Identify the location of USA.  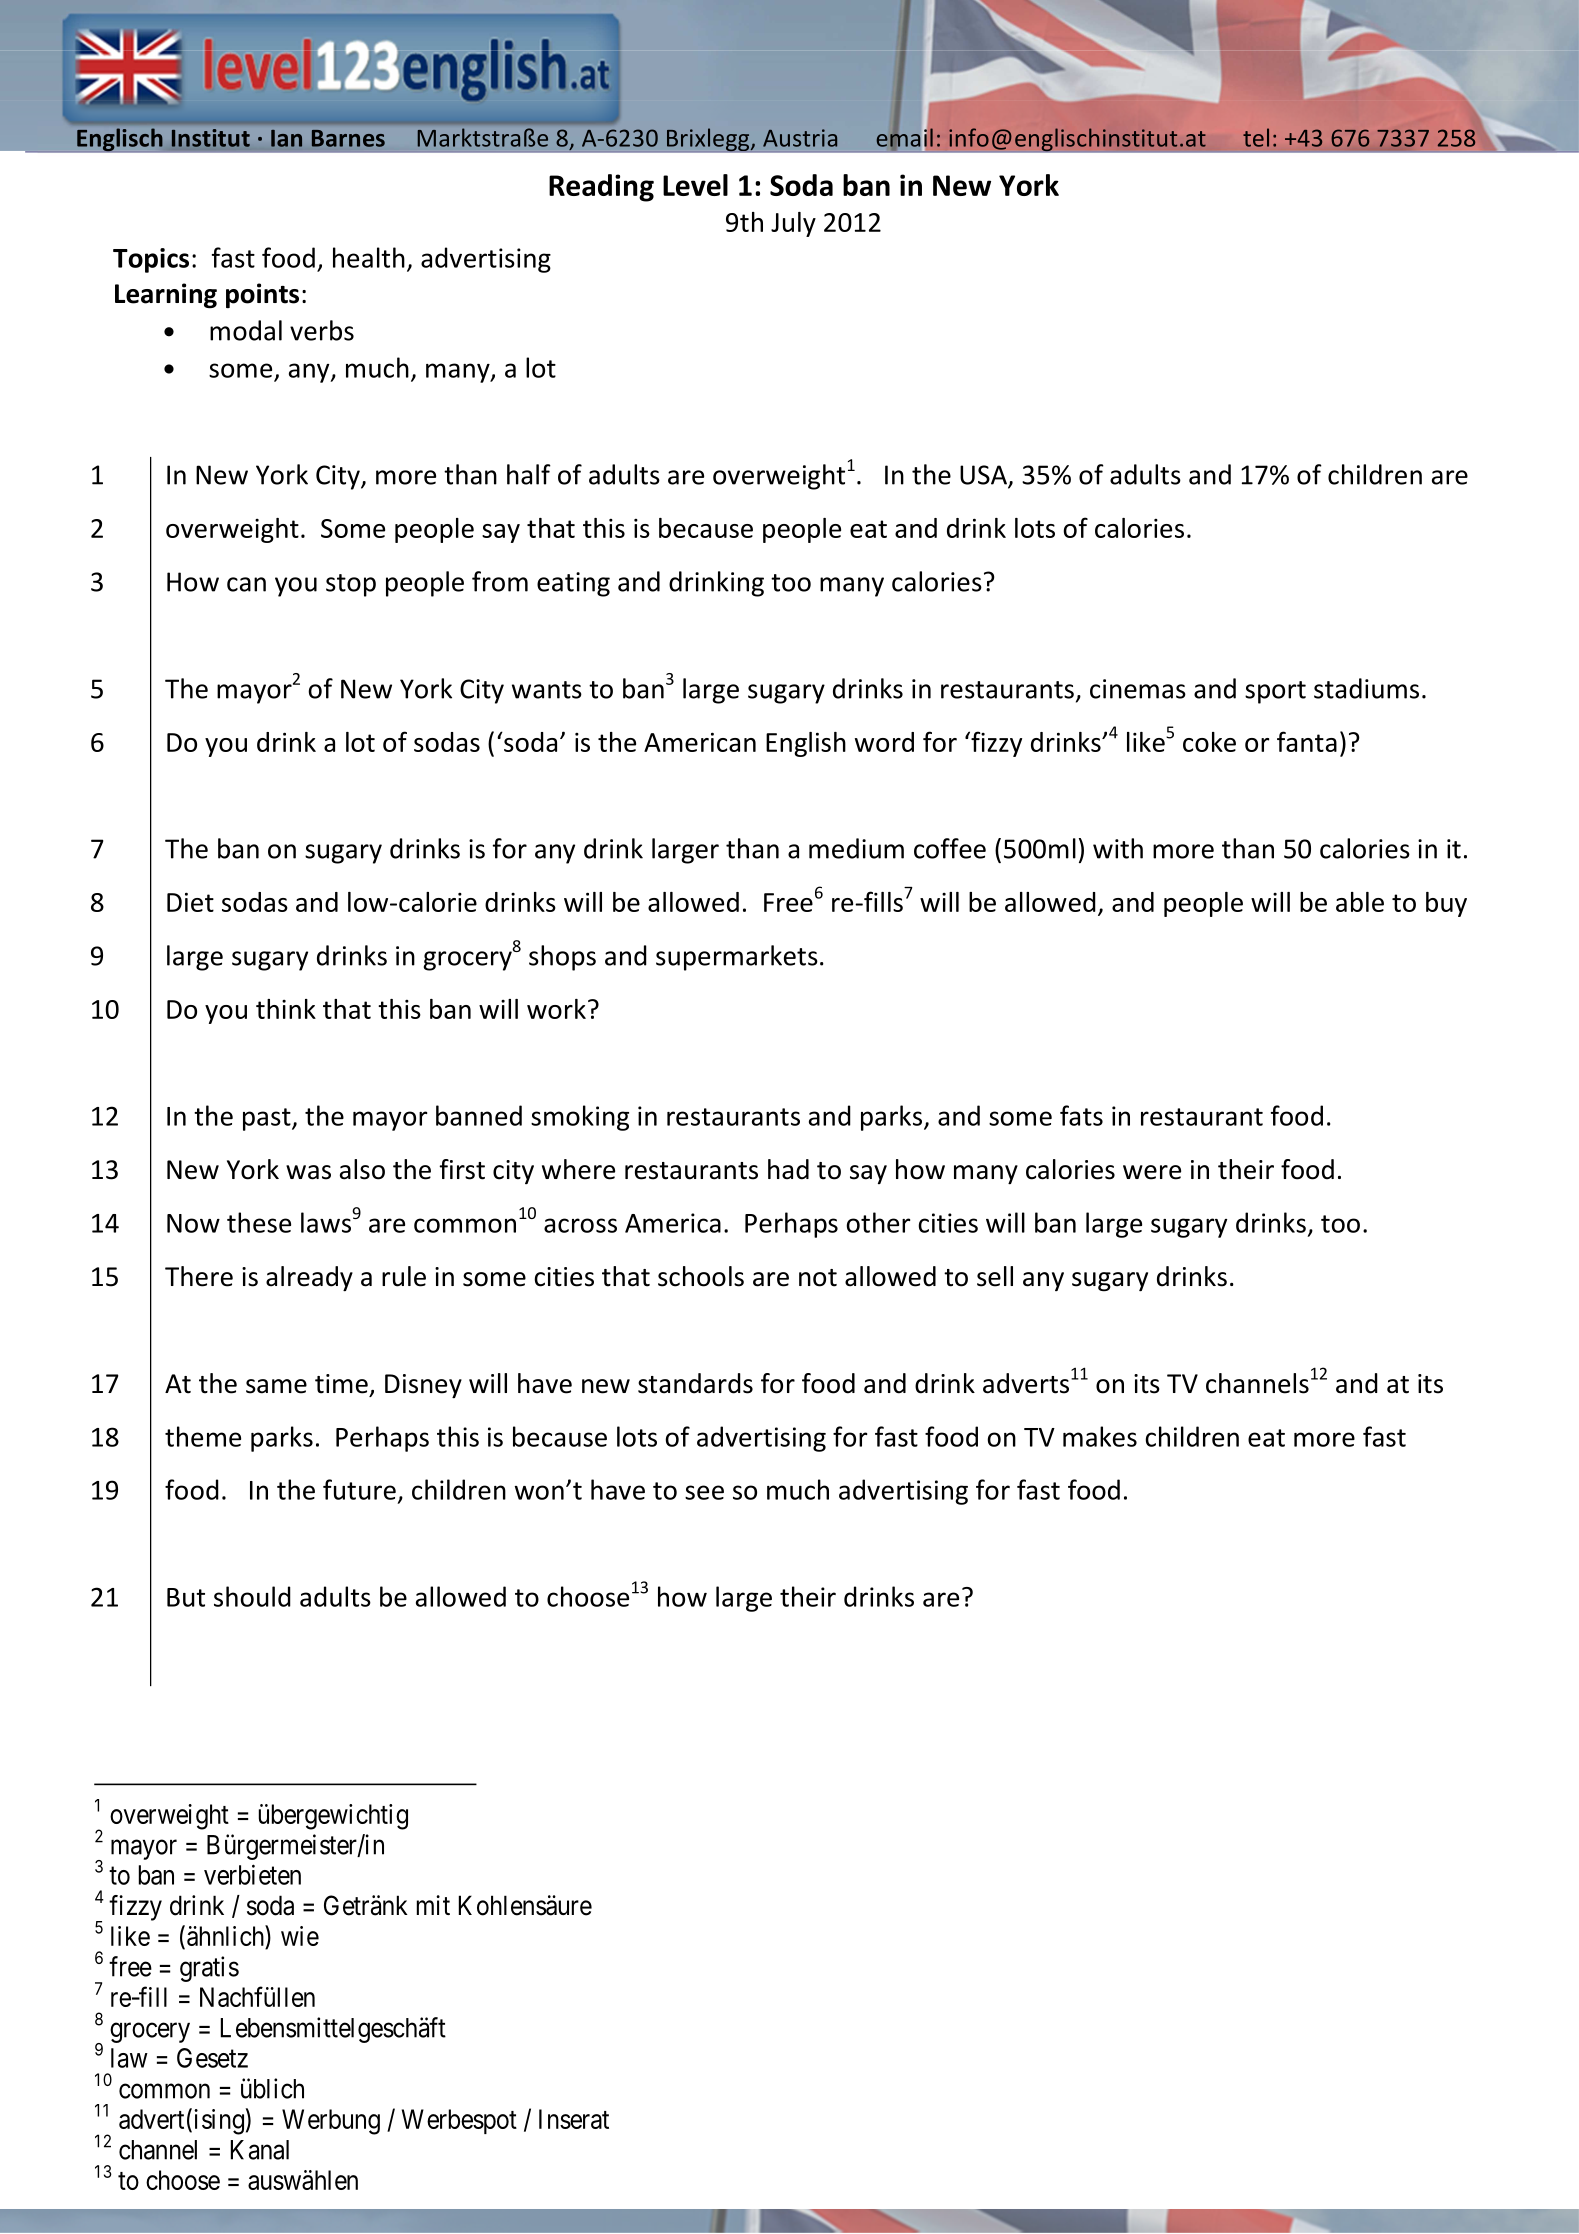
(984, 476).
